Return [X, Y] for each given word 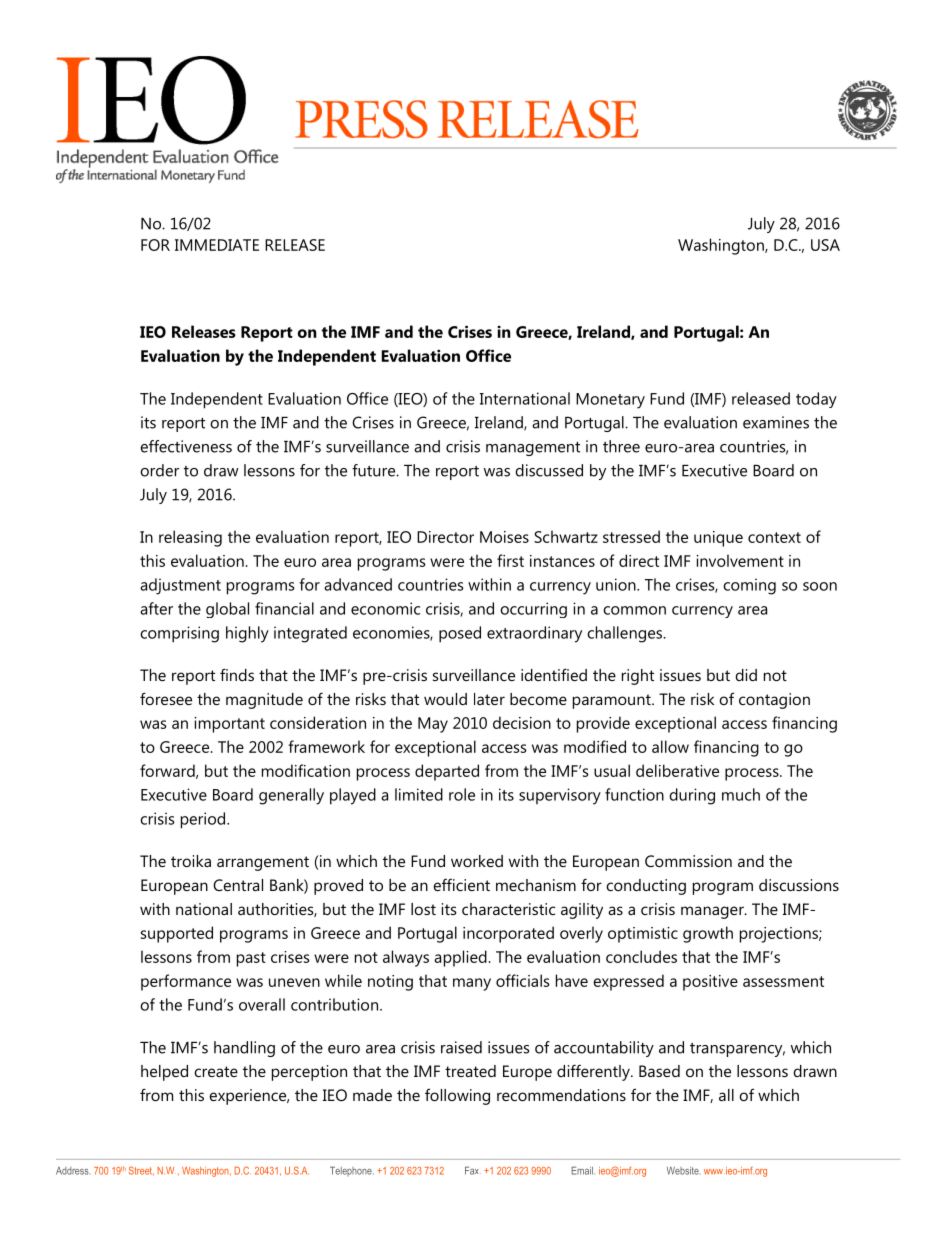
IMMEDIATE [217, 245]
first [510, 560]
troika [191, 861]
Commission [688, 861]
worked [477, 861]
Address [72, 1171]
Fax [473, 1170]
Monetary [610, 401]
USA [825, 245]
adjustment [180, 586]
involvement [740, 560]
